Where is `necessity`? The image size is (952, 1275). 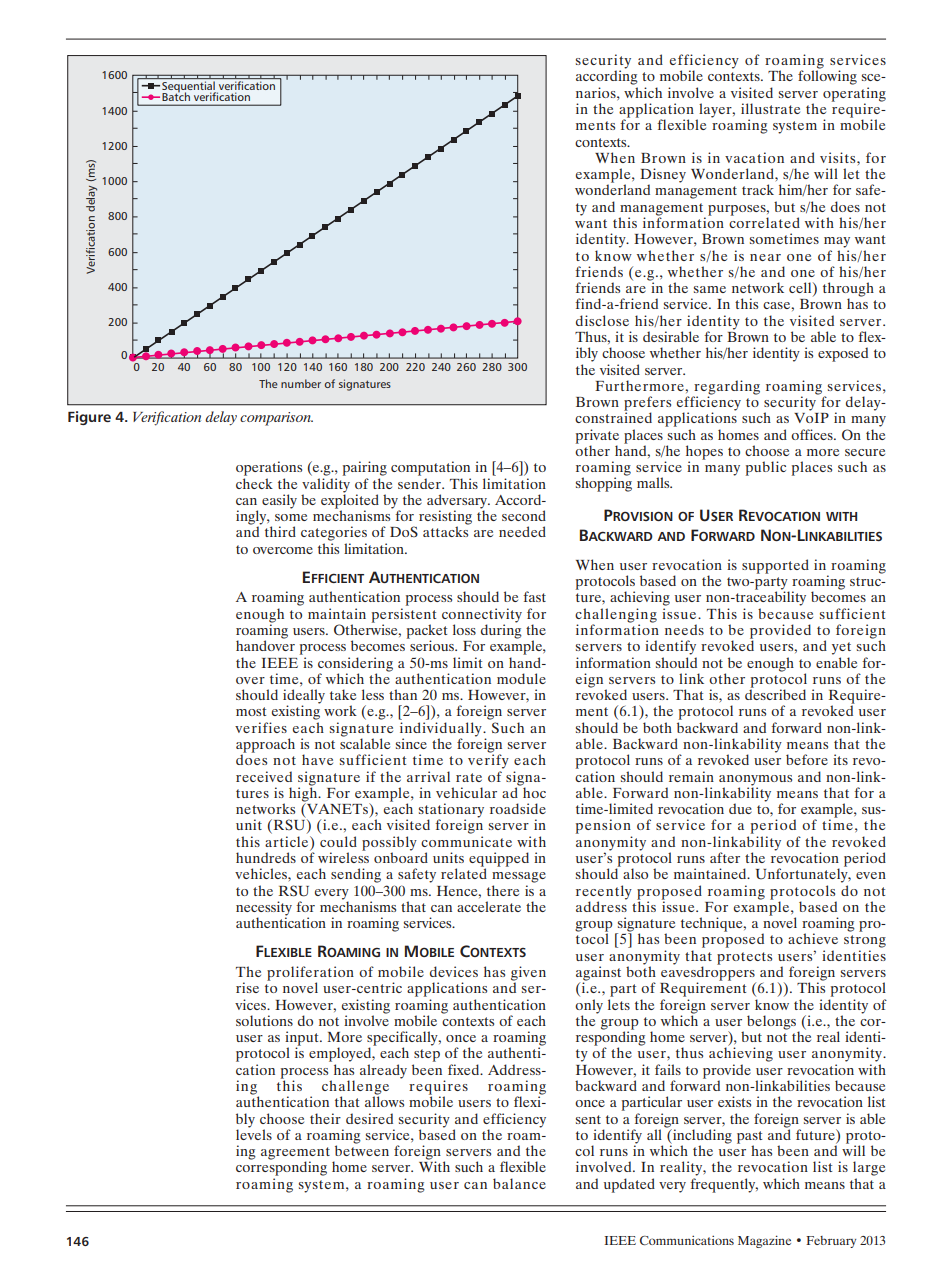 necessity is located at coordinates (264, 909).
